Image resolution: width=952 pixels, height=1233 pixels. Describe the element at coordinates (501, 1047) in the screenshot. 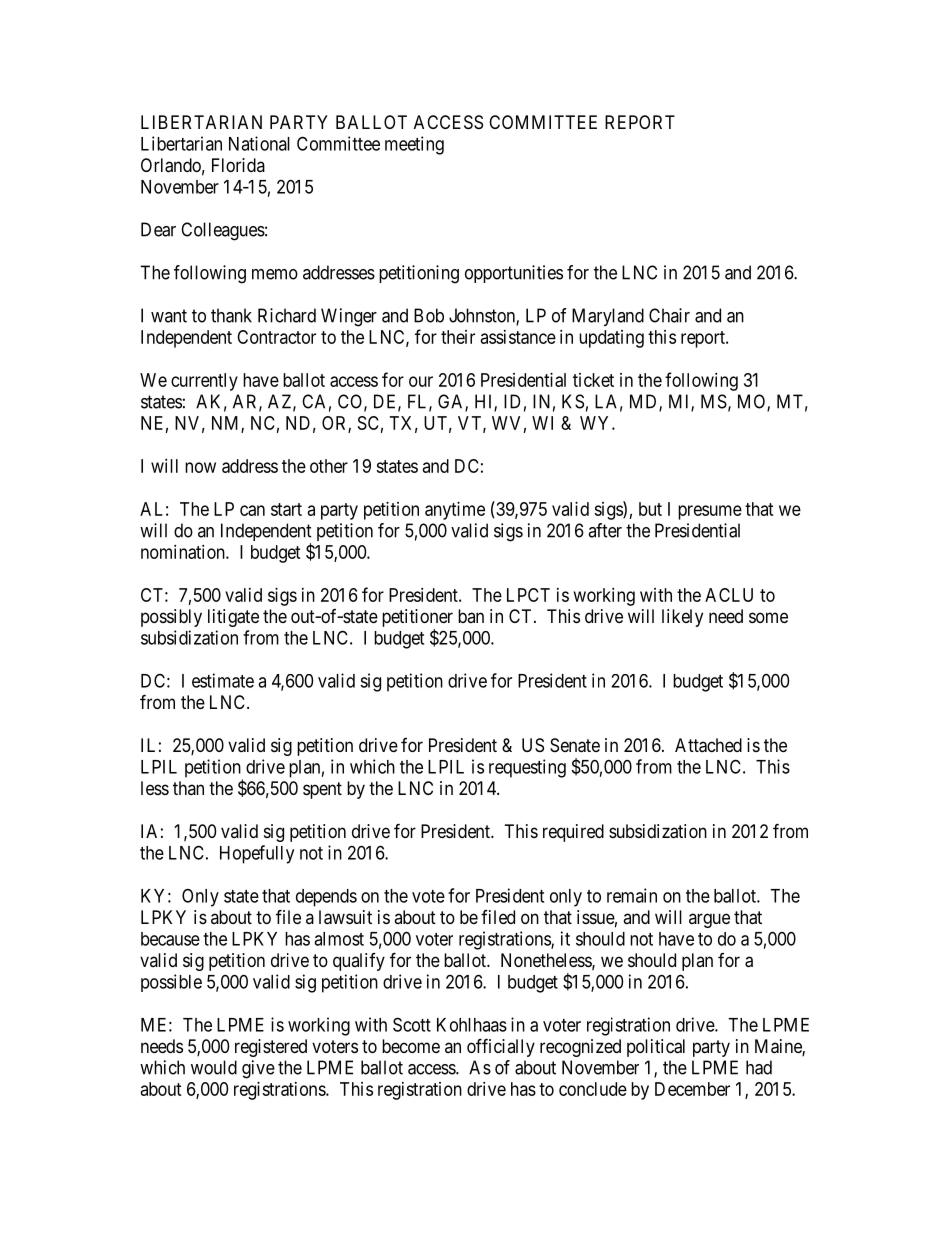

I see `officially` at that location.
